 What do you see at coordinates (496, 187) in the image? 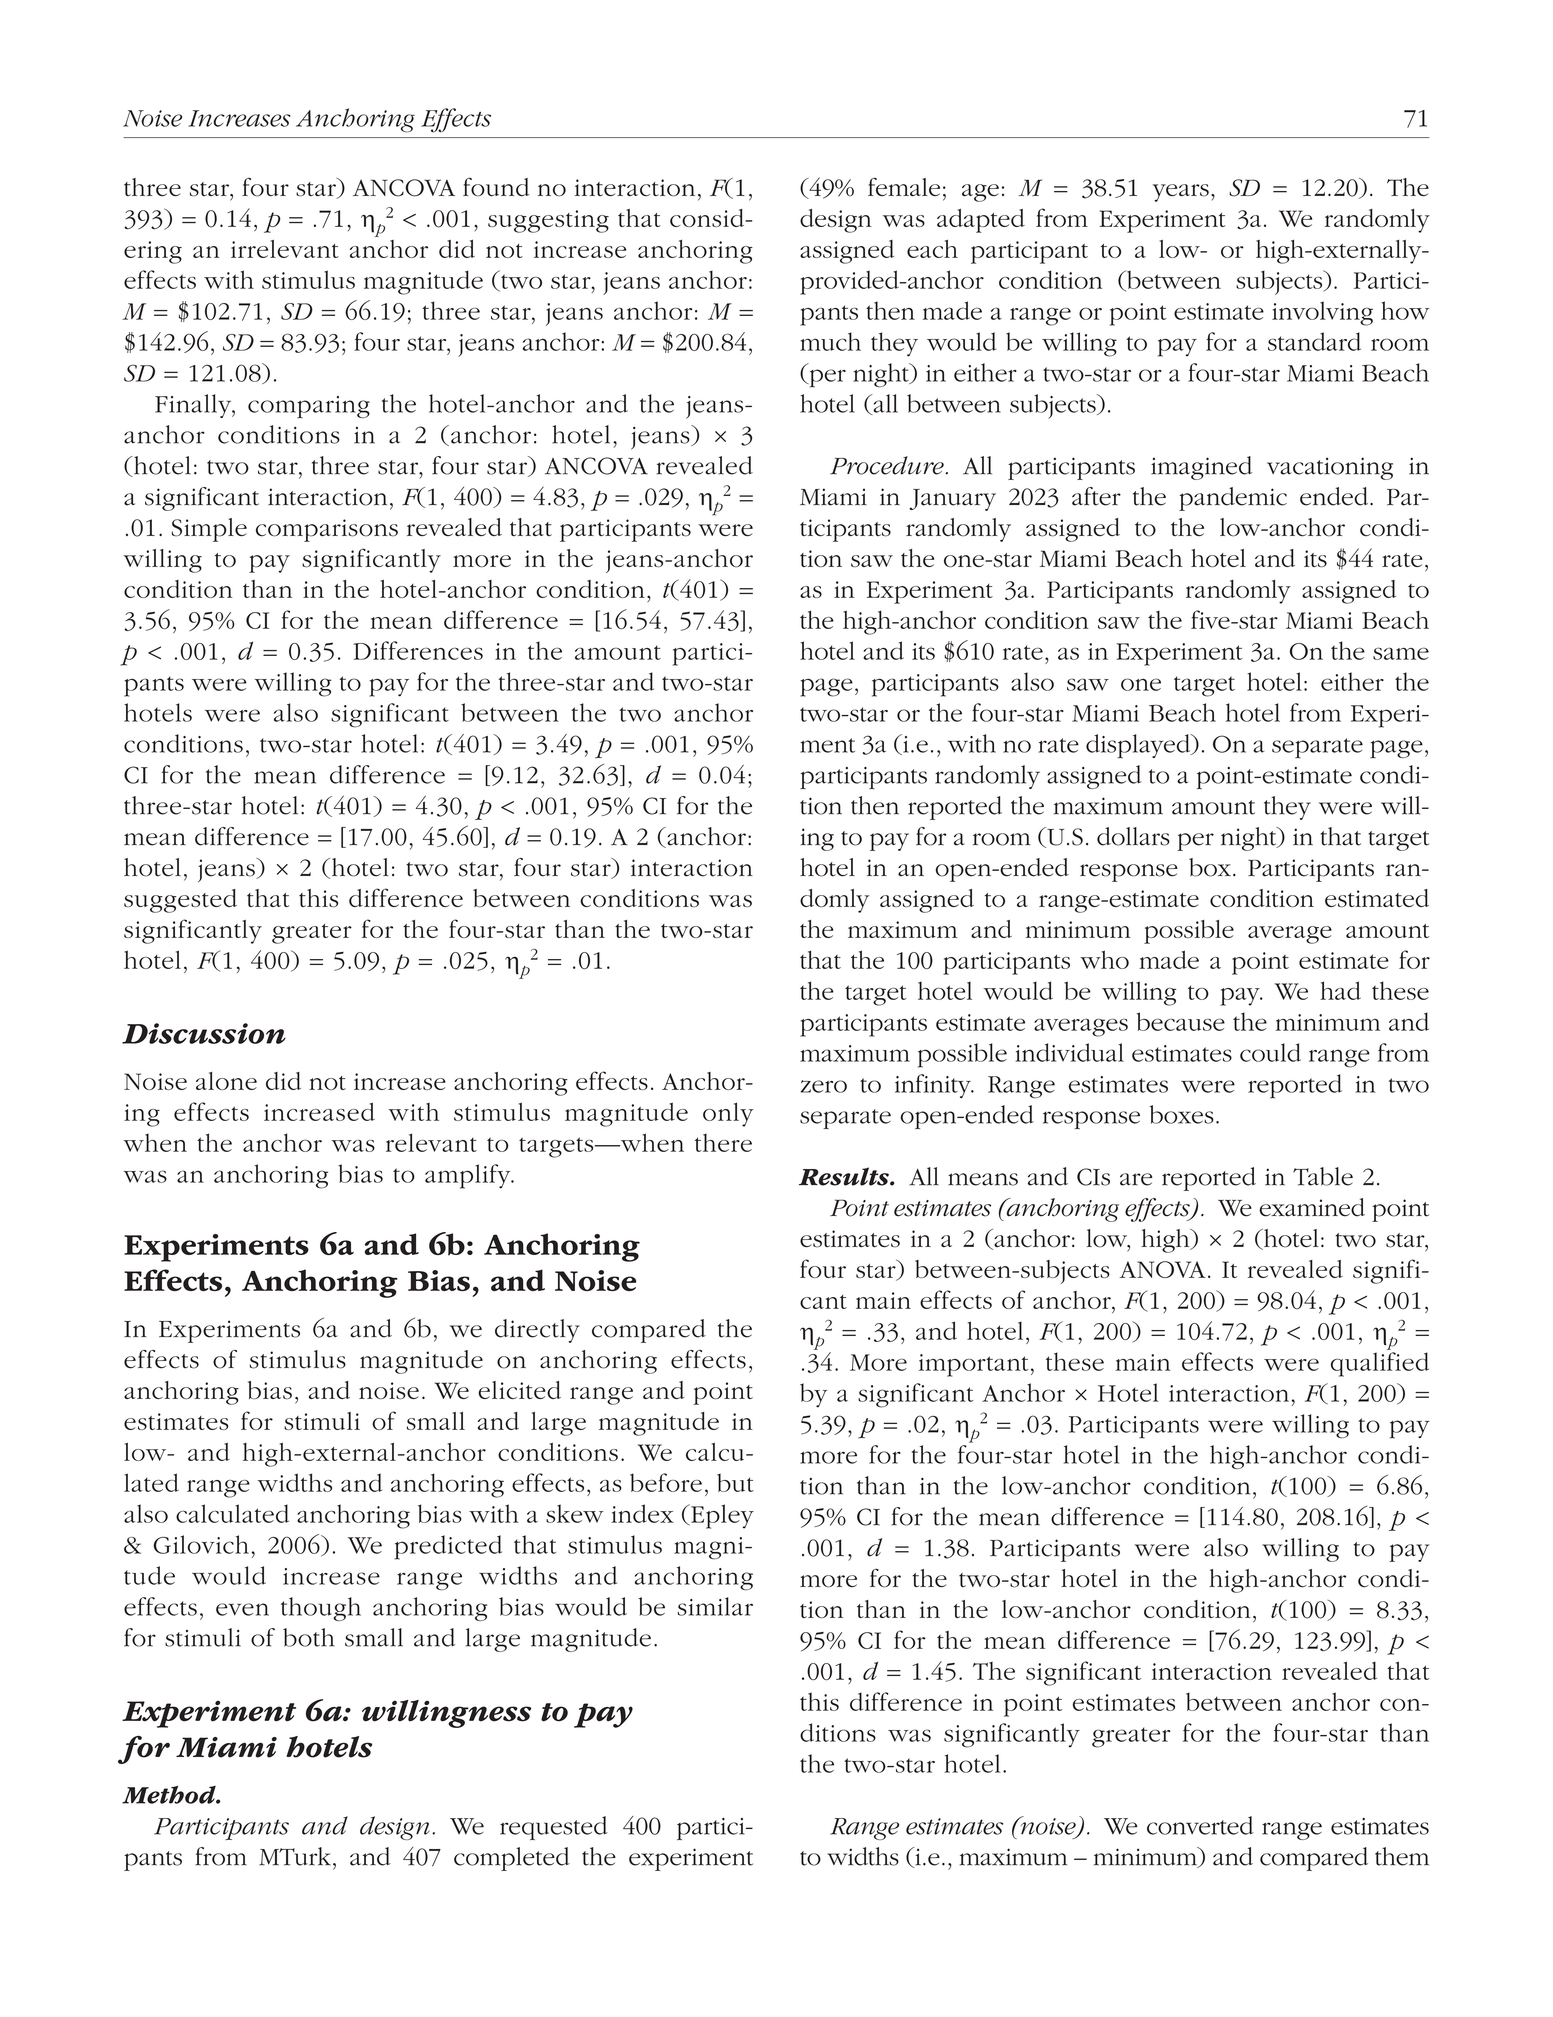
I see `found` at bounding box center [496, 187].
